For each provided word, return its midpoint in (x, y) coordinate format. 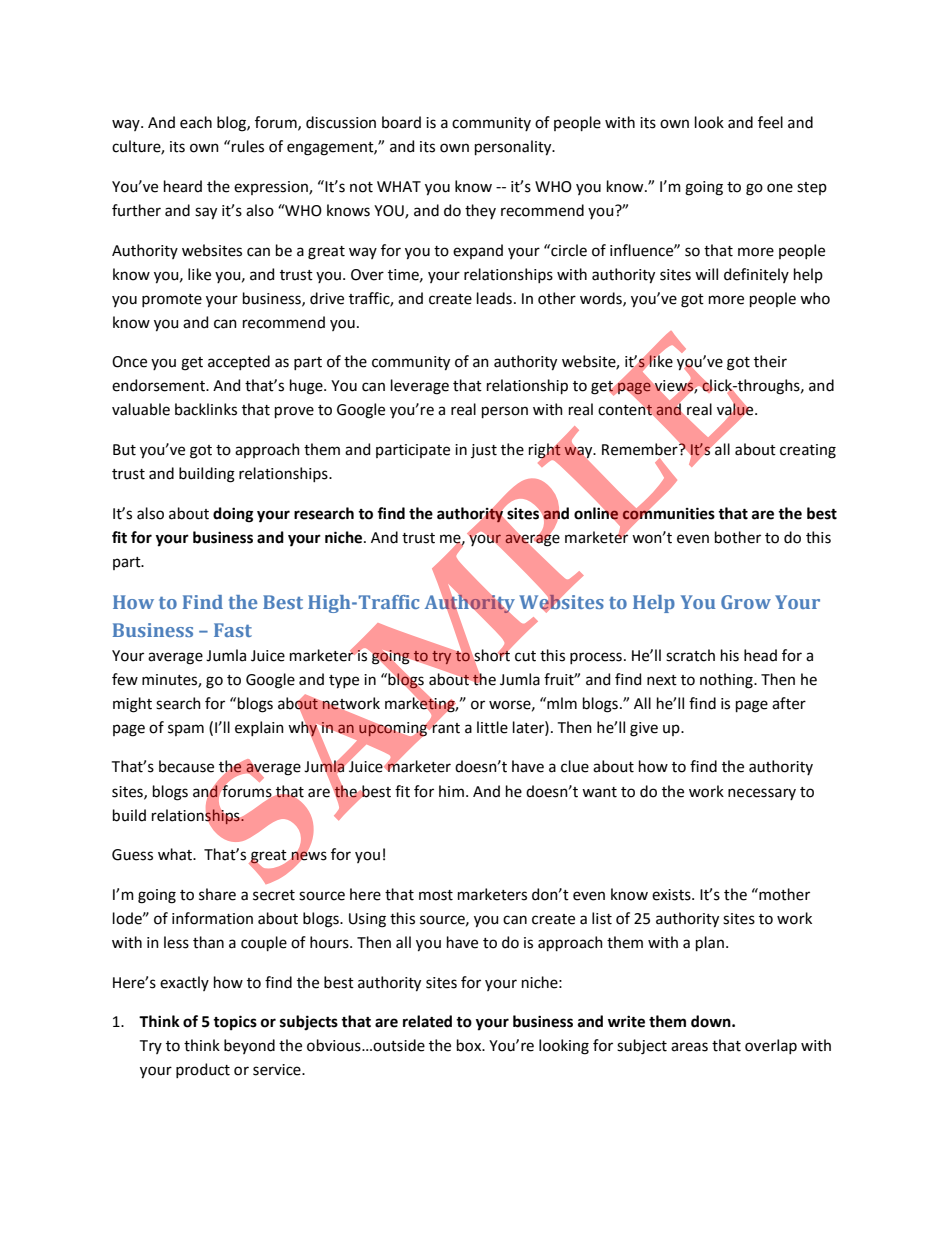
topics (235, 1022)
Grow (746, 602)
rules (248, 146)
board (401, 122)
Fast (233, 630)
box (470, 1045)
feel (770, 122)
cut (525, 656)
